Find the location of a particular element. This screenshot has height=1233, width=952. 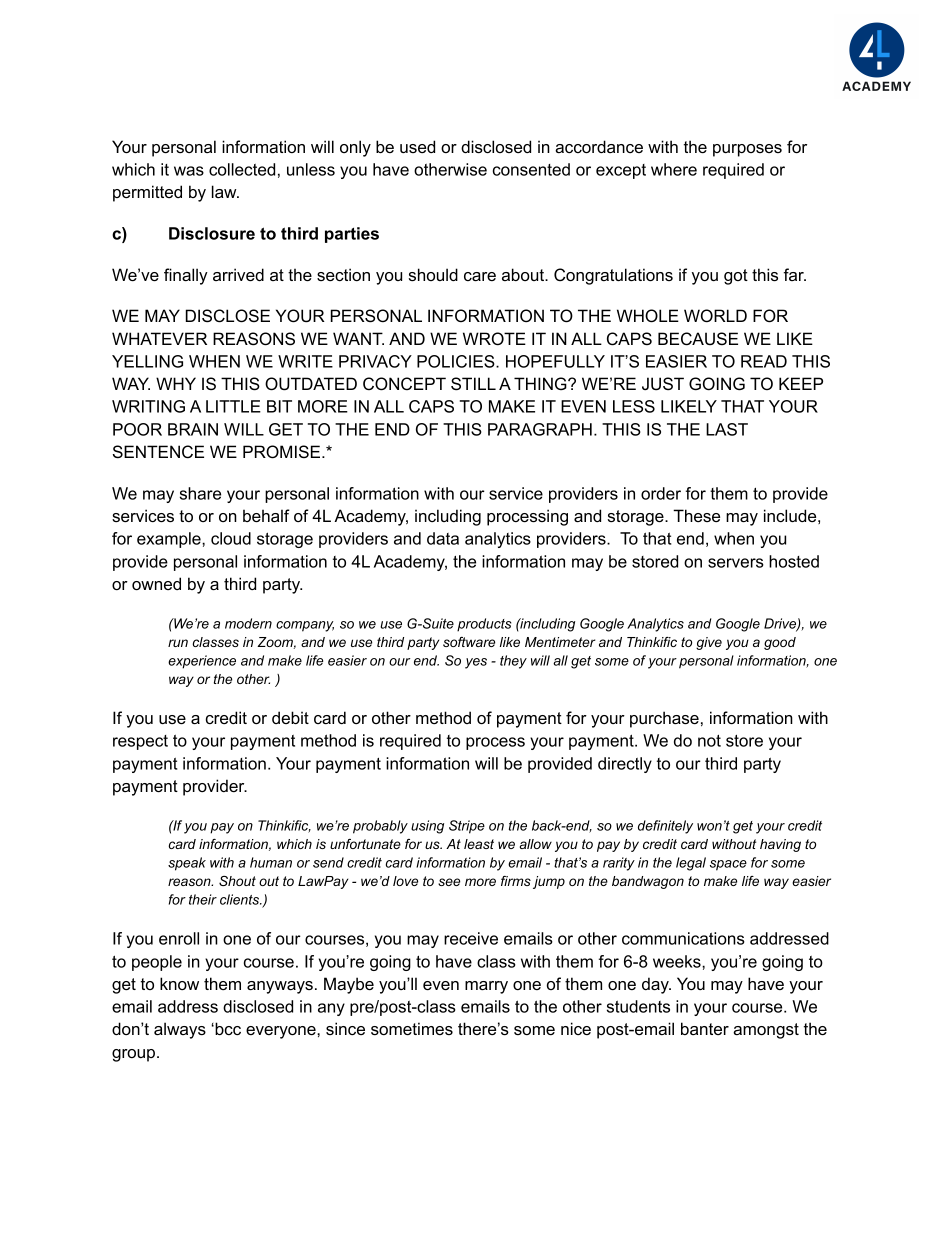

bcc is located at coordinates (227, 1028).
